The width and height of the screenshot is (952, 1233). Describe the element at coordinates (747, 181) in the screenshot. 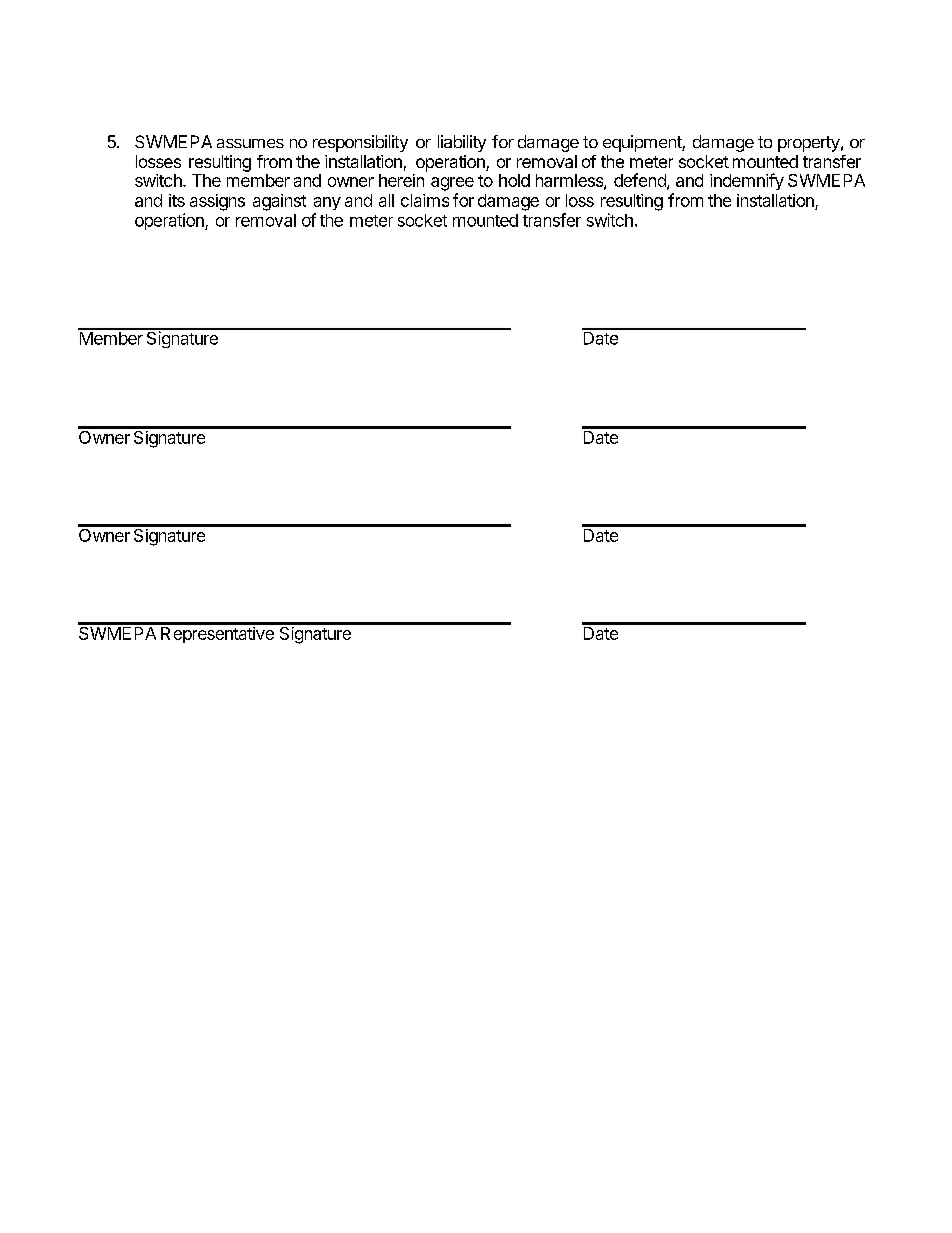

I see `indemnify` at that location.
